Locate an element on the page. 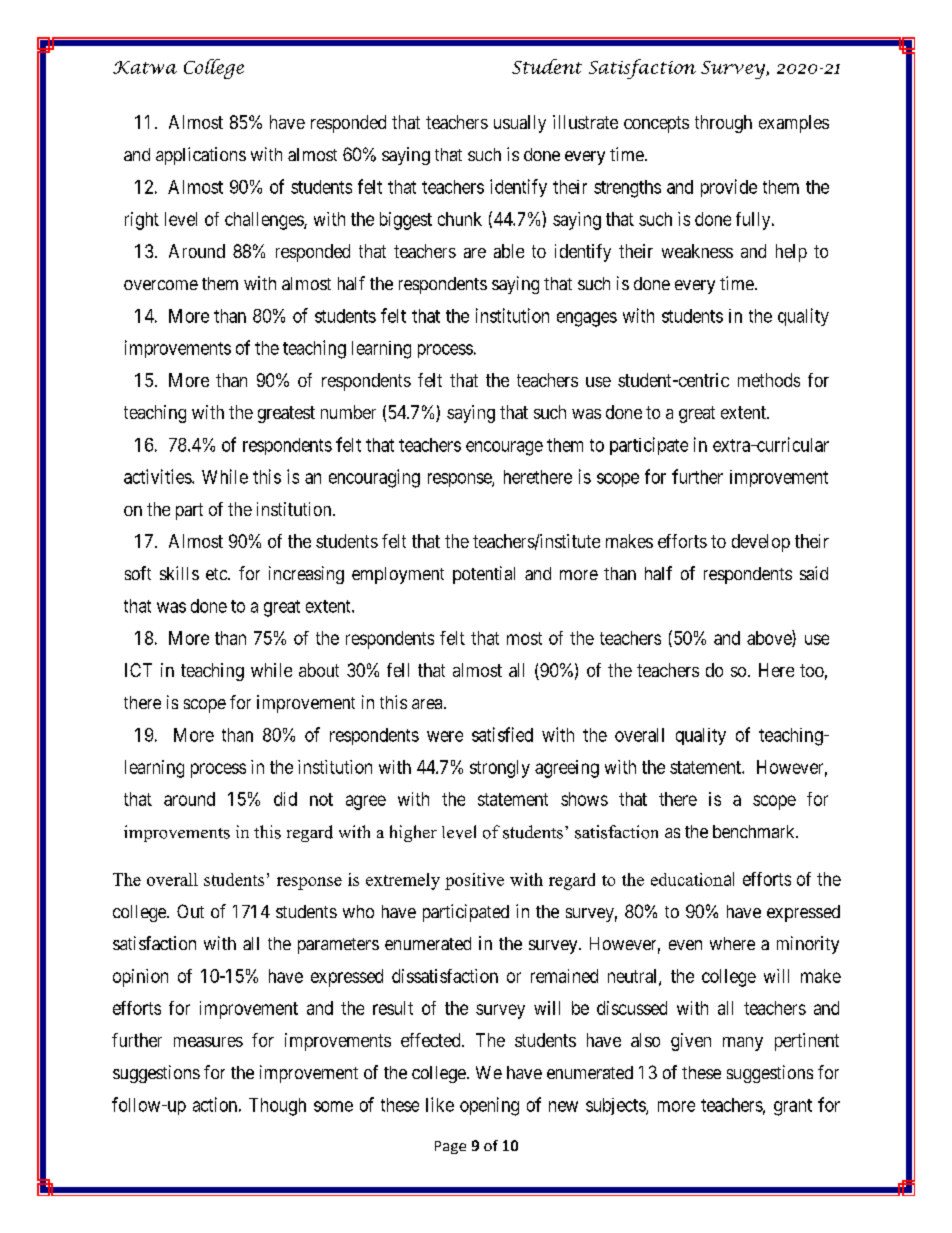 The image size is (952, 1233). encourage is located at coordinates (504, 448).
